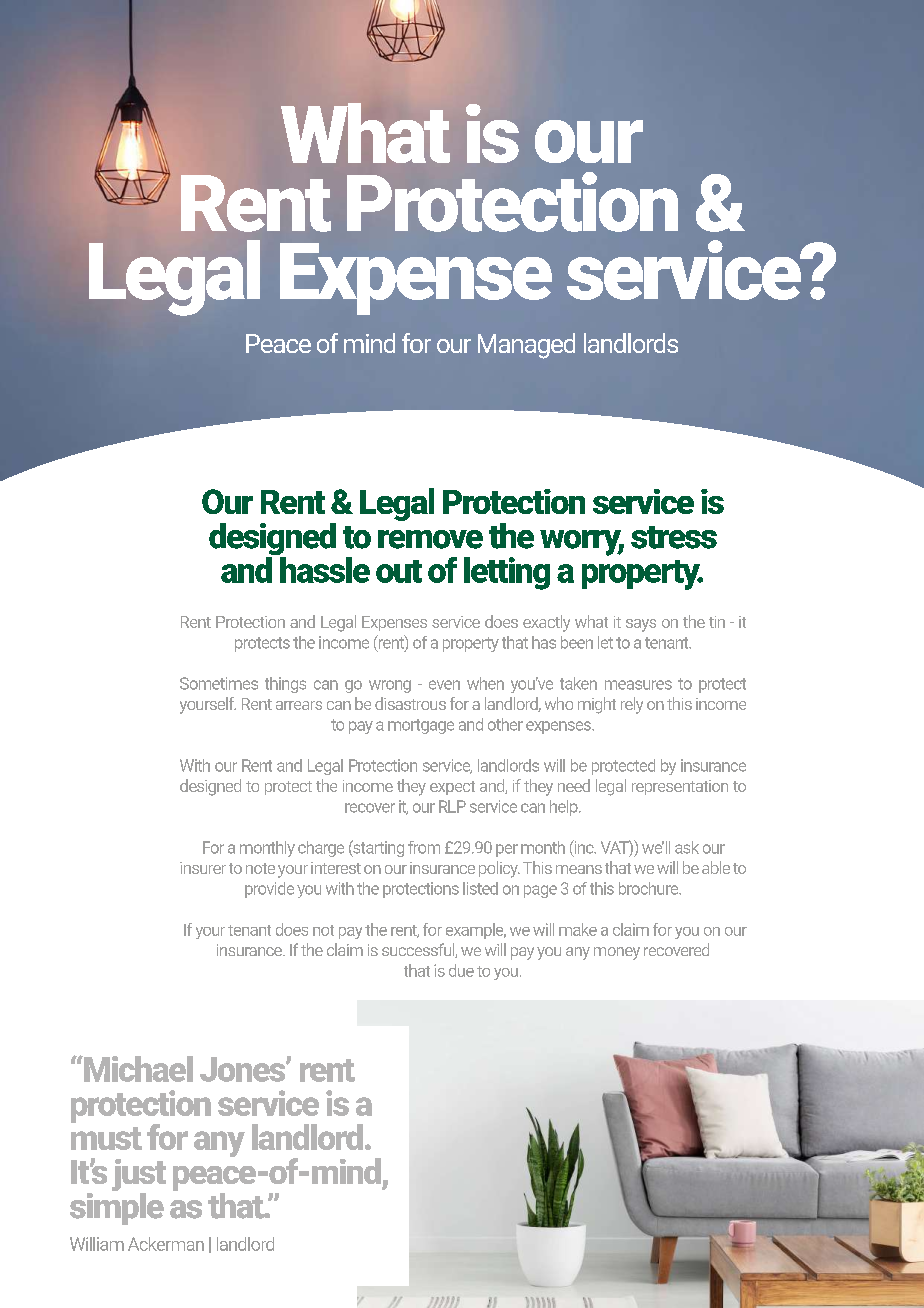 Image resolution: width=924 pixels, height=1308 pixels. I want to click on Managed, so click(526, 346).
